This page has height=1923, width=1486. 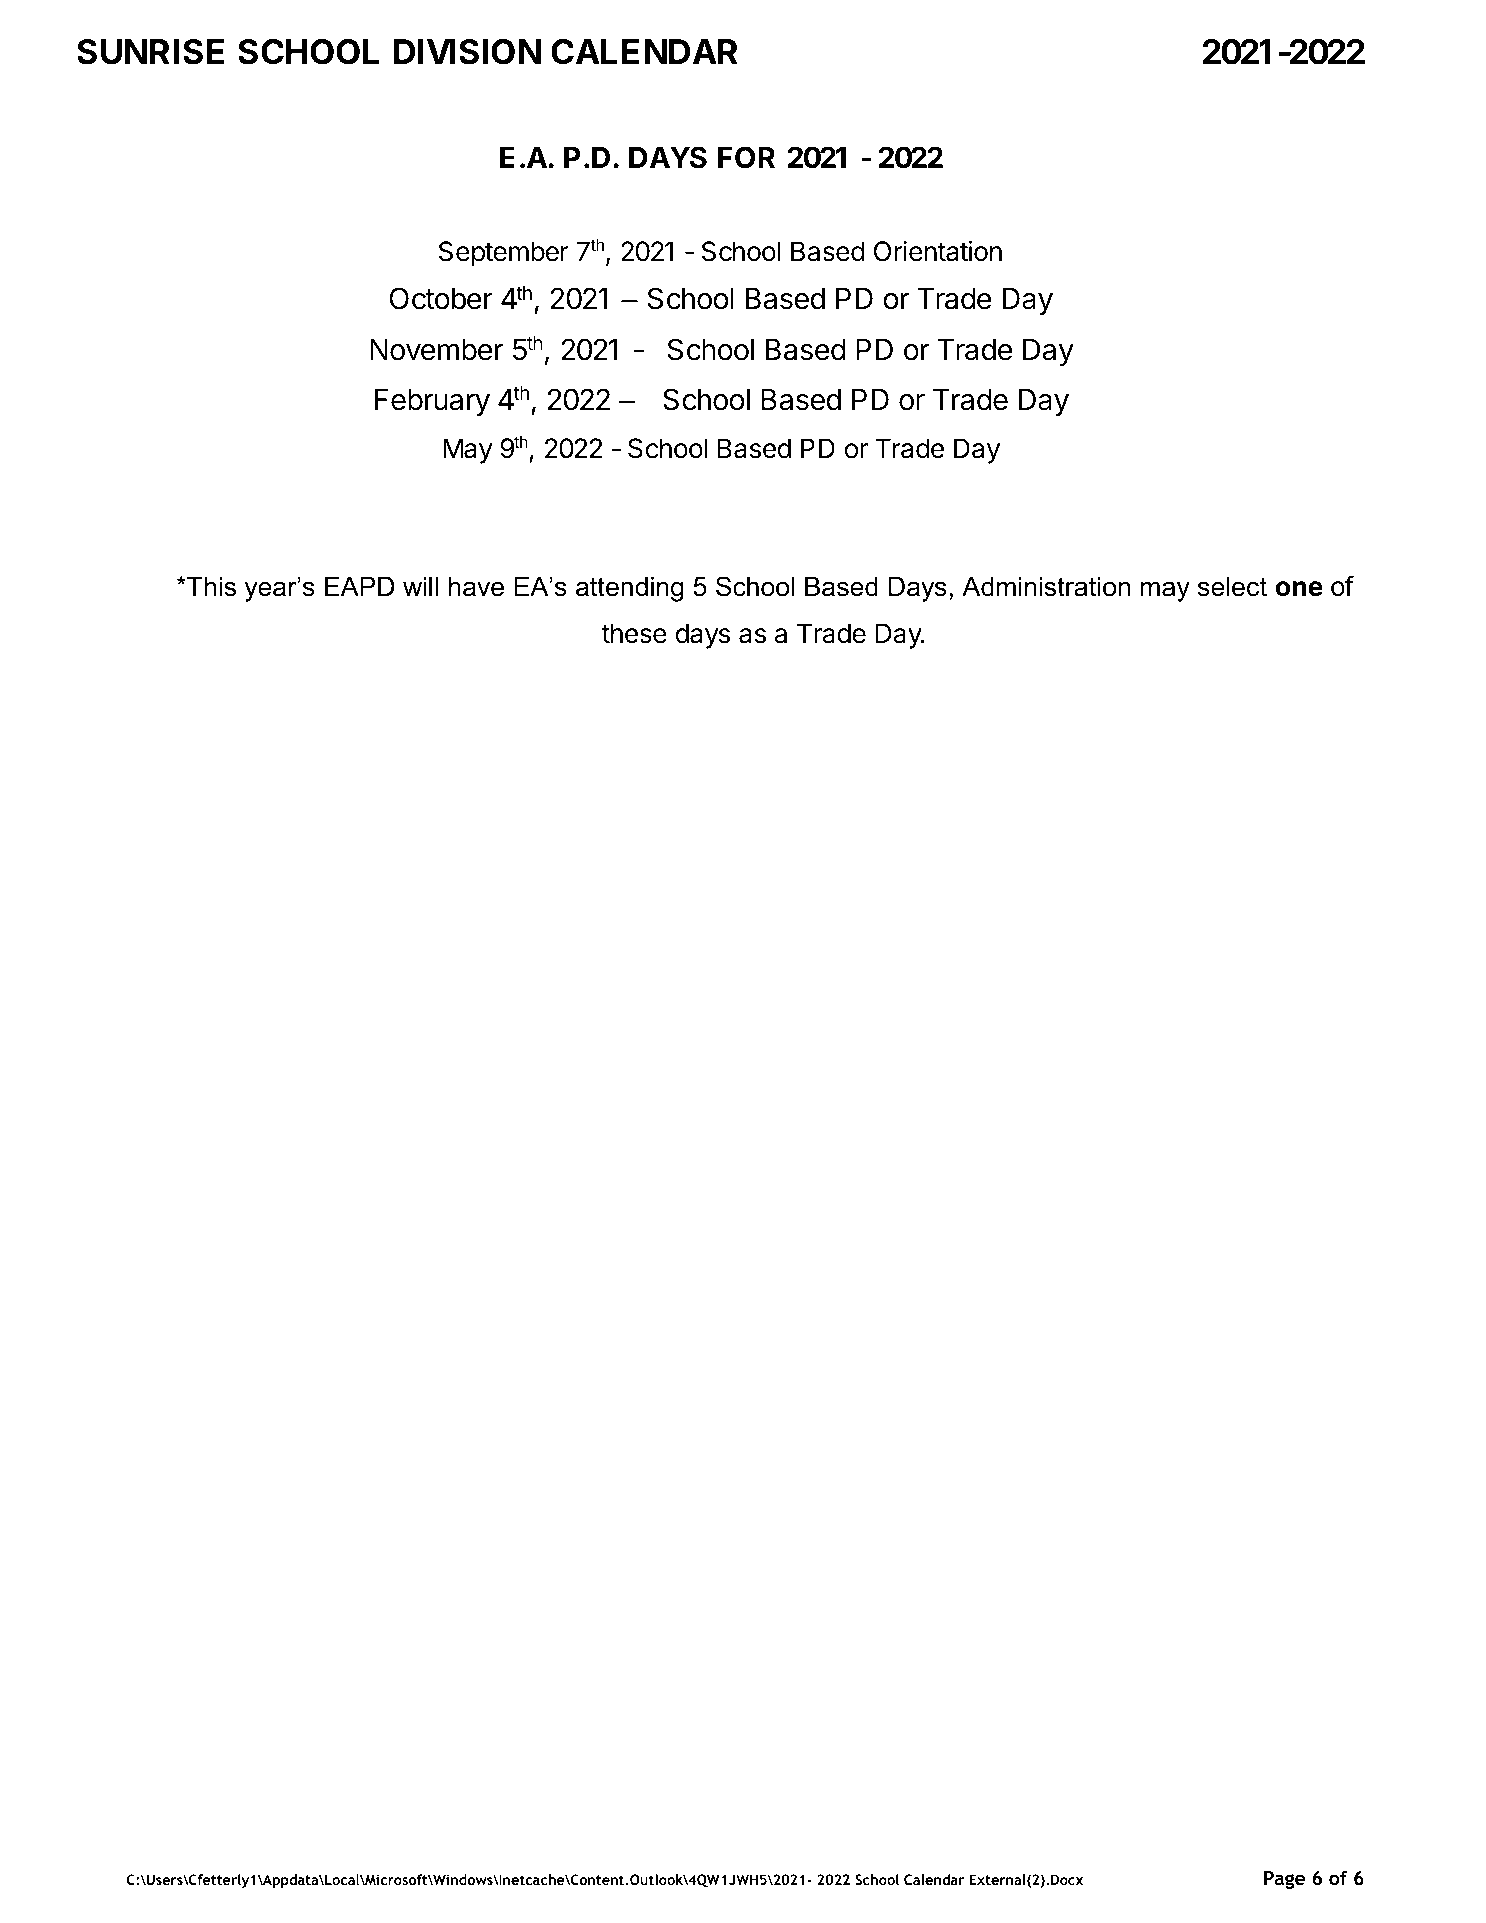 I want to click on one, so click(x=1299, y=589).
